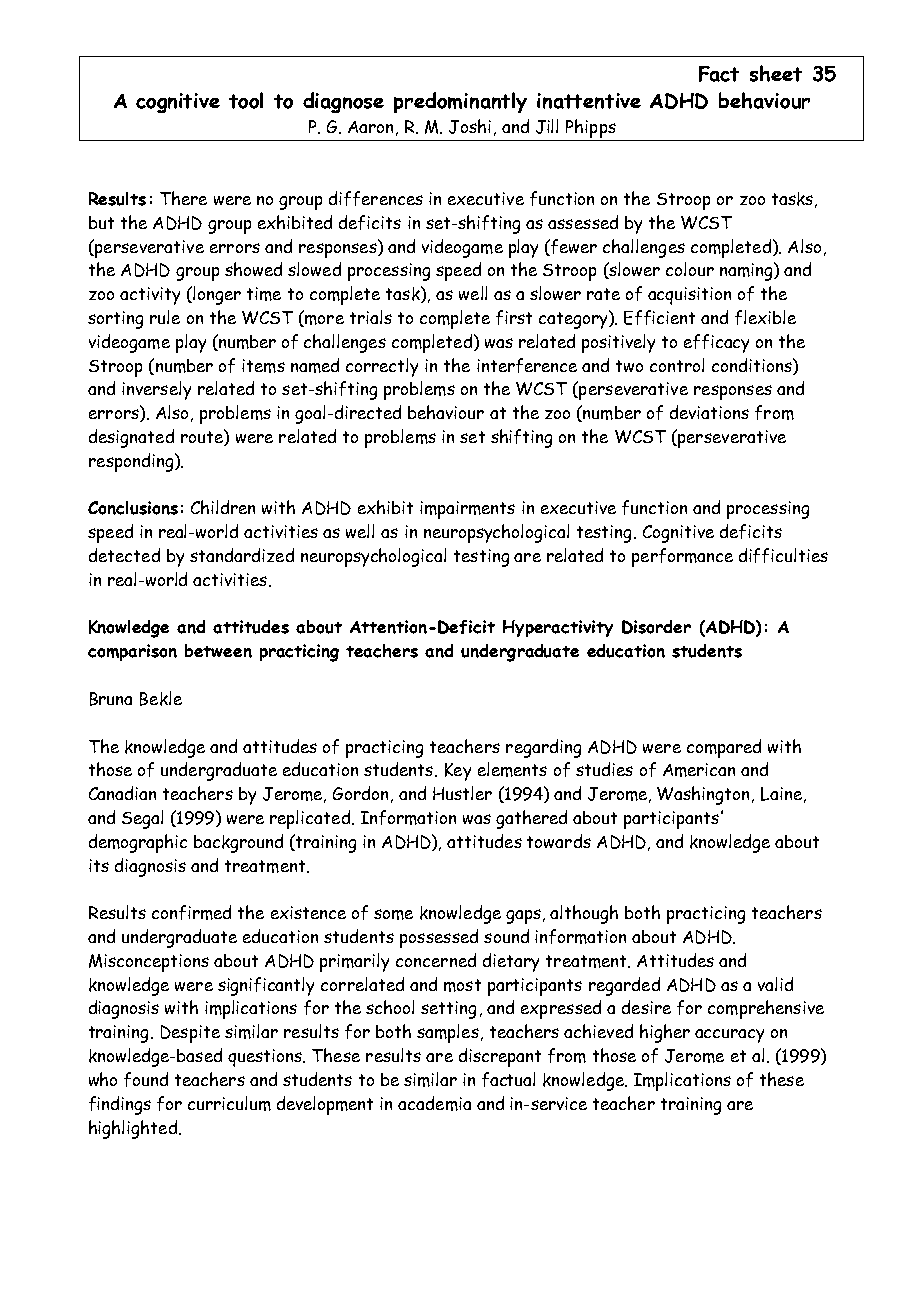 This page has height=1308, width=924. I want to click on predominantly, so click(460, 102).
